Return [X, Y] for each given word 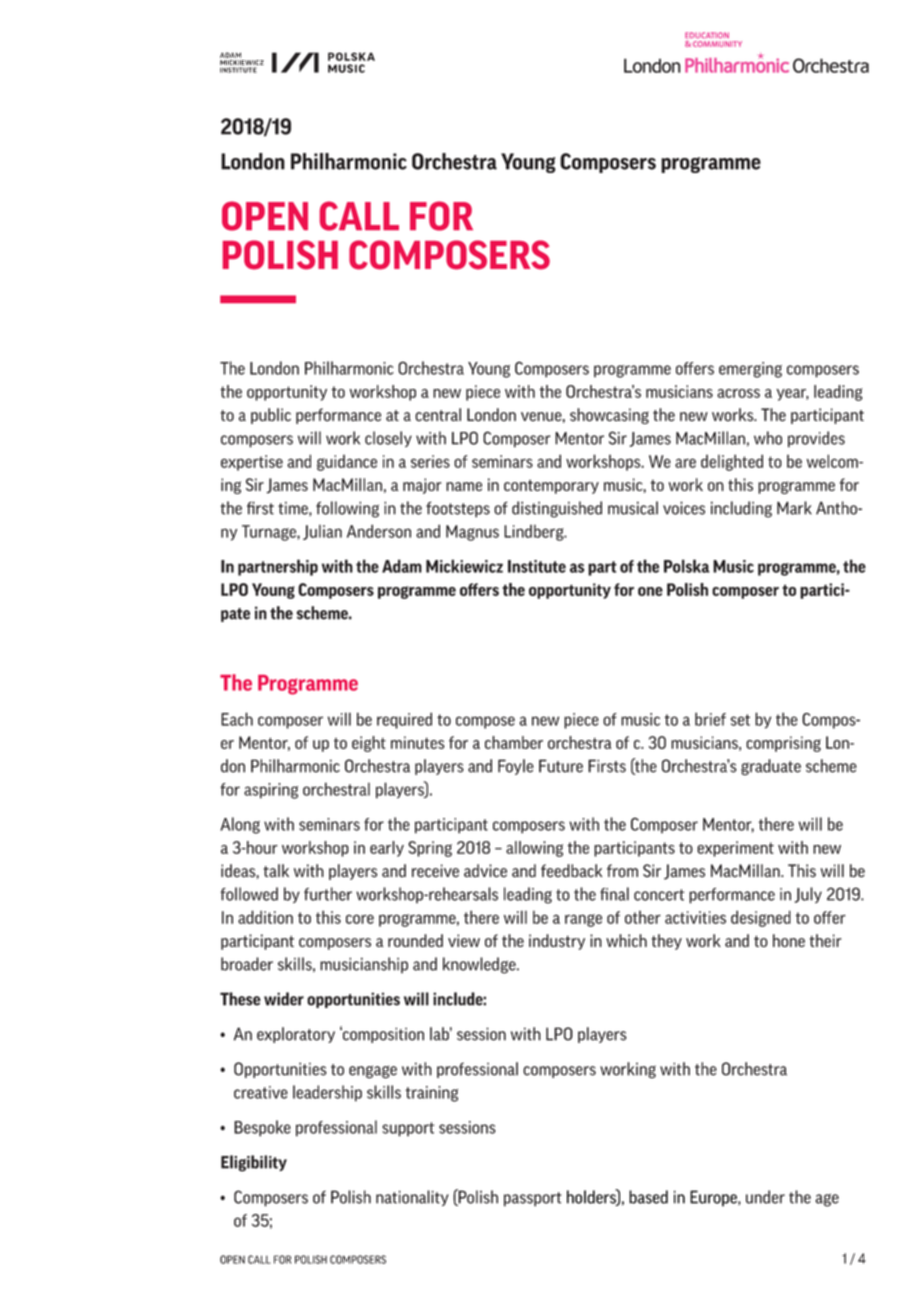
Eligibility [254, 1163]
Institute [537, 566]
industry [557, 942]
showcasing [609, 416]
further [328, 894]
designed [761, 918]
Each [237, 719]
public [271, 416]
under [765, 1197]
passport [532, 1199]
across [738, 393]
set [740, 720]
